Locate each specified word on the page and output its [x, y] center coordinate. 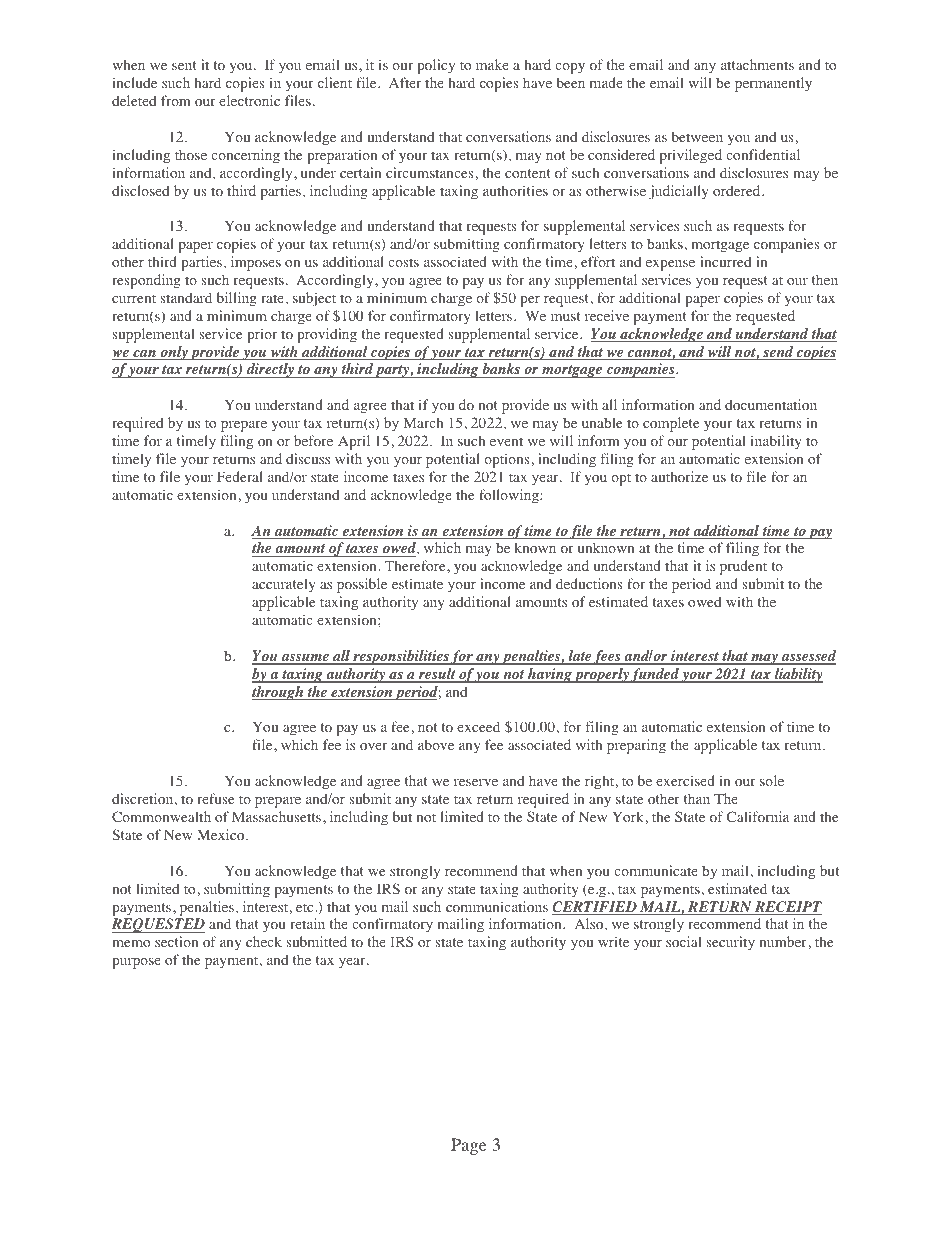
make [492, 64]
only [174, 353]
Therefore [416, 565]
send [778, 353]
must [565, 316]
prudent [743, 567]
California [758, 816]
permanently [773, 84]
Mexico [222, 834]
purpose [136, 963]
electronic [249, 100]
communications [497, 906]
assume [305, 659]
